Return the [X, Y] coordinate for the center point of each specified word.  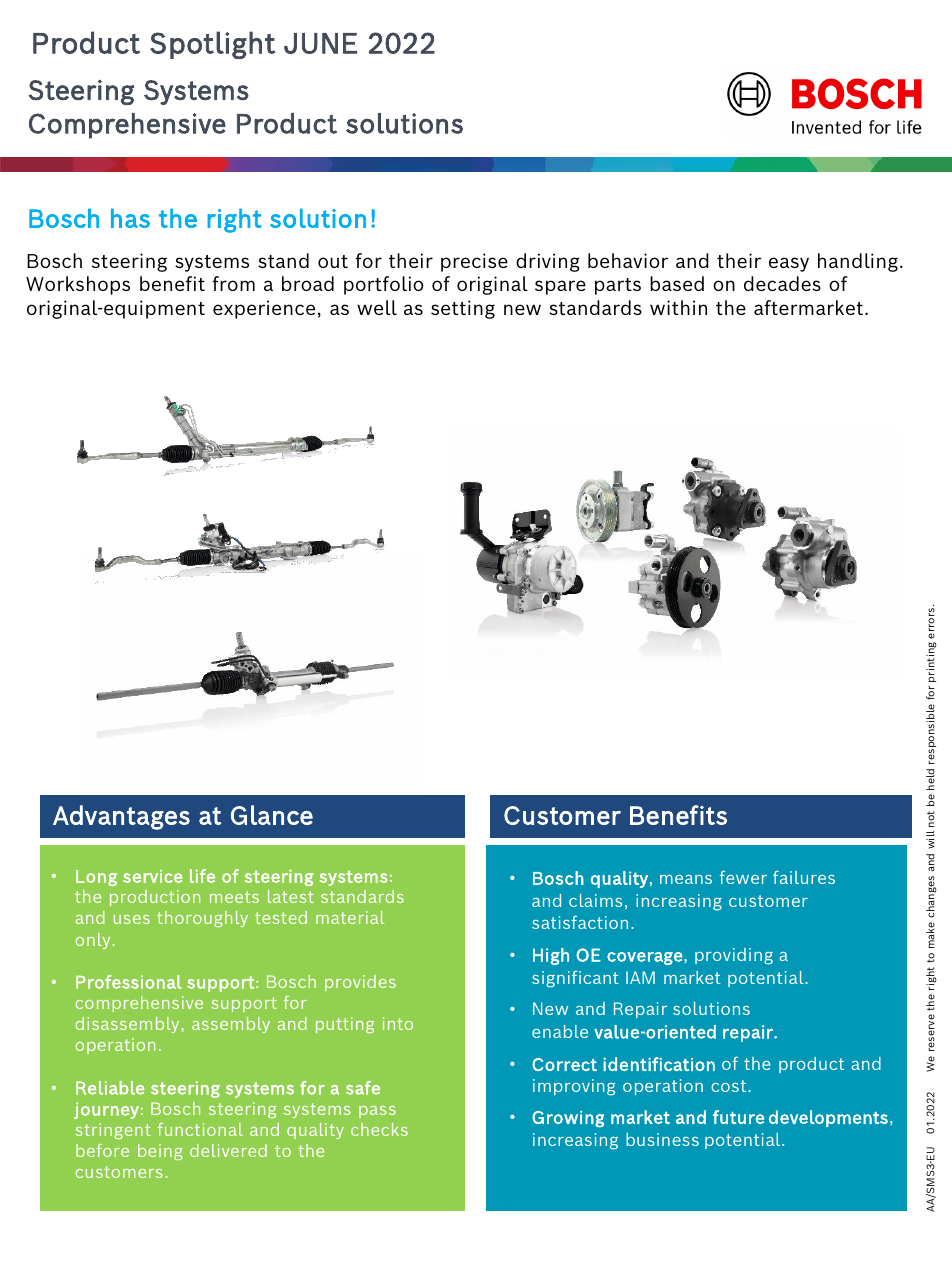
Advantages [121, 817]
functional [200, 1129]
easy [789, 264]
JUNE [320, 43]
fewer [743, 877]
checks [379, 1129]
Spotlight [213, 45]
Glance [272, 815]
